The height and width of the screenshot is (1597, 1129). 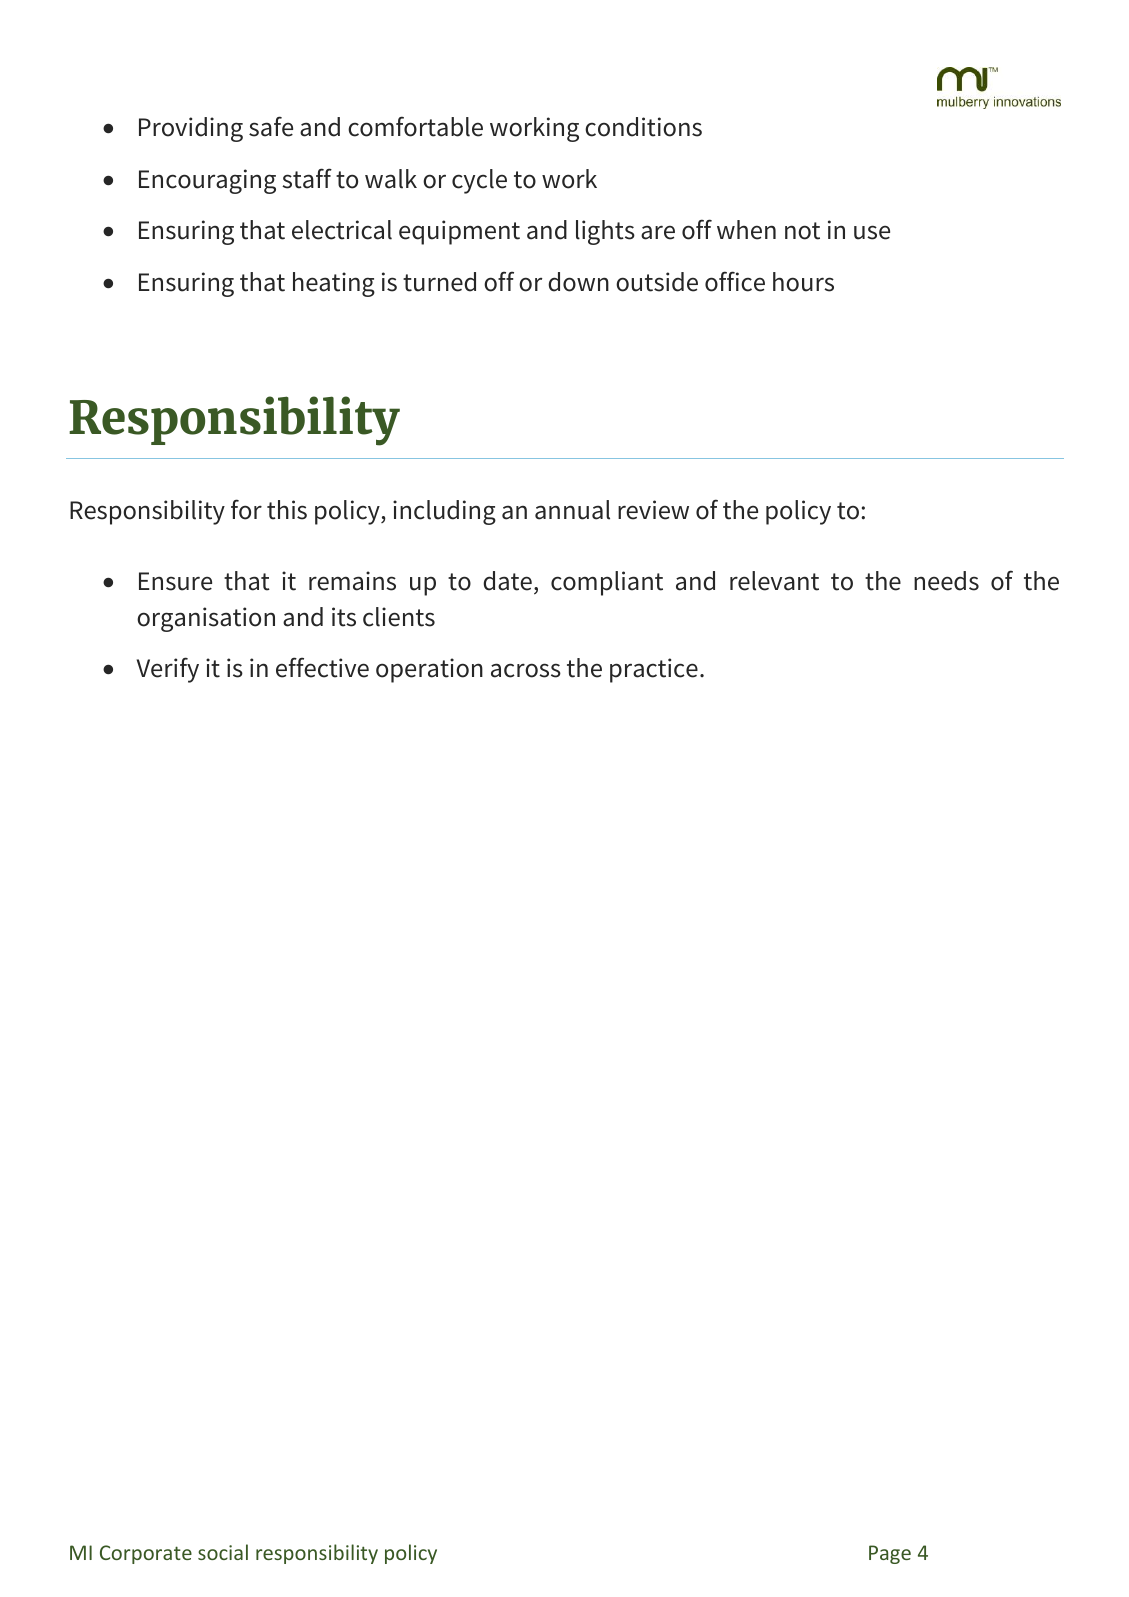 What do you see at coordinates (223, 1552) in the screenshot?
I see `social` at bounding box center [223, 1552].
